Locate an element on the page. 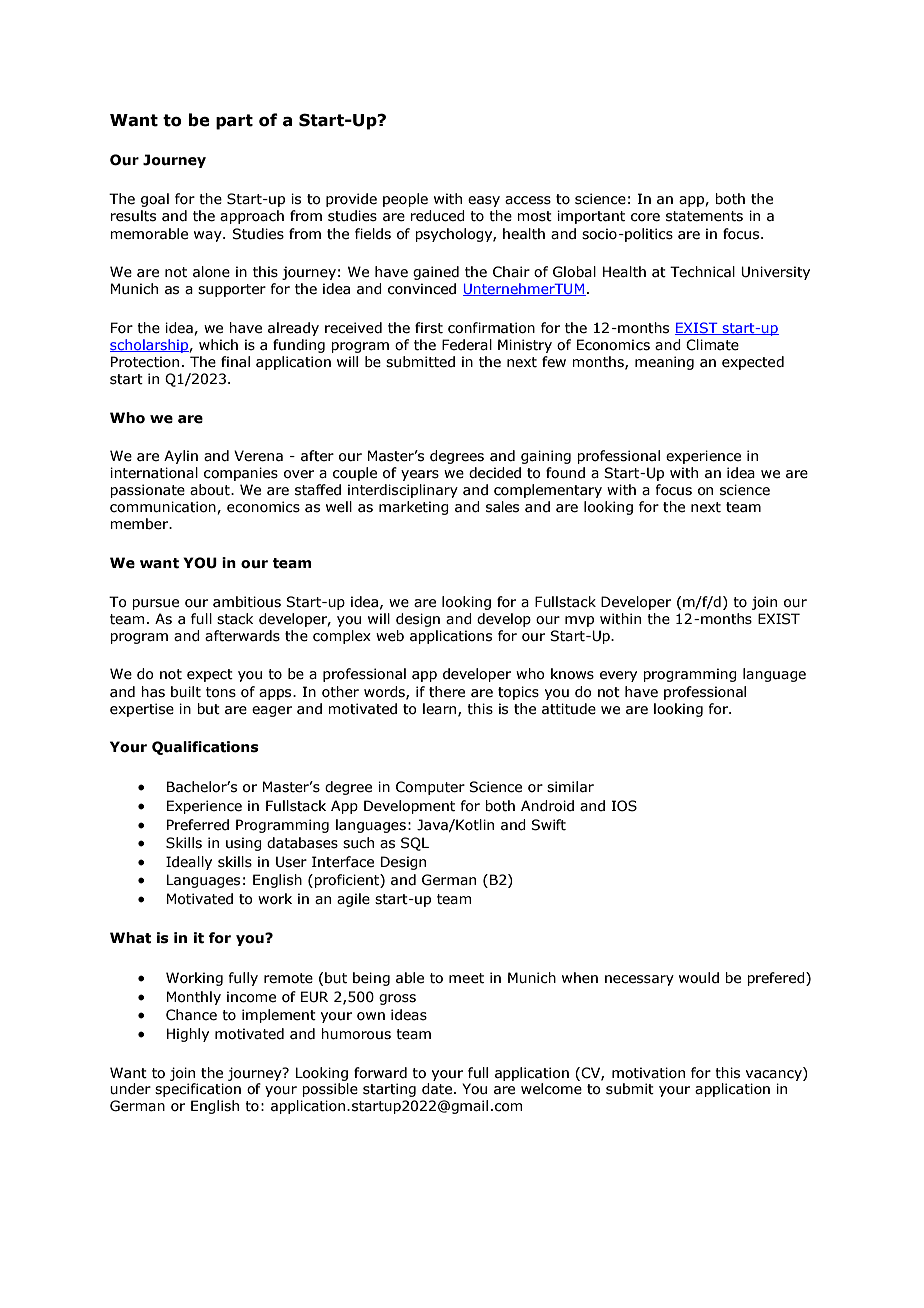 Image resolution: width=924 pixels, height=1308 pixels. easy is located at coordinates (484, 201).
